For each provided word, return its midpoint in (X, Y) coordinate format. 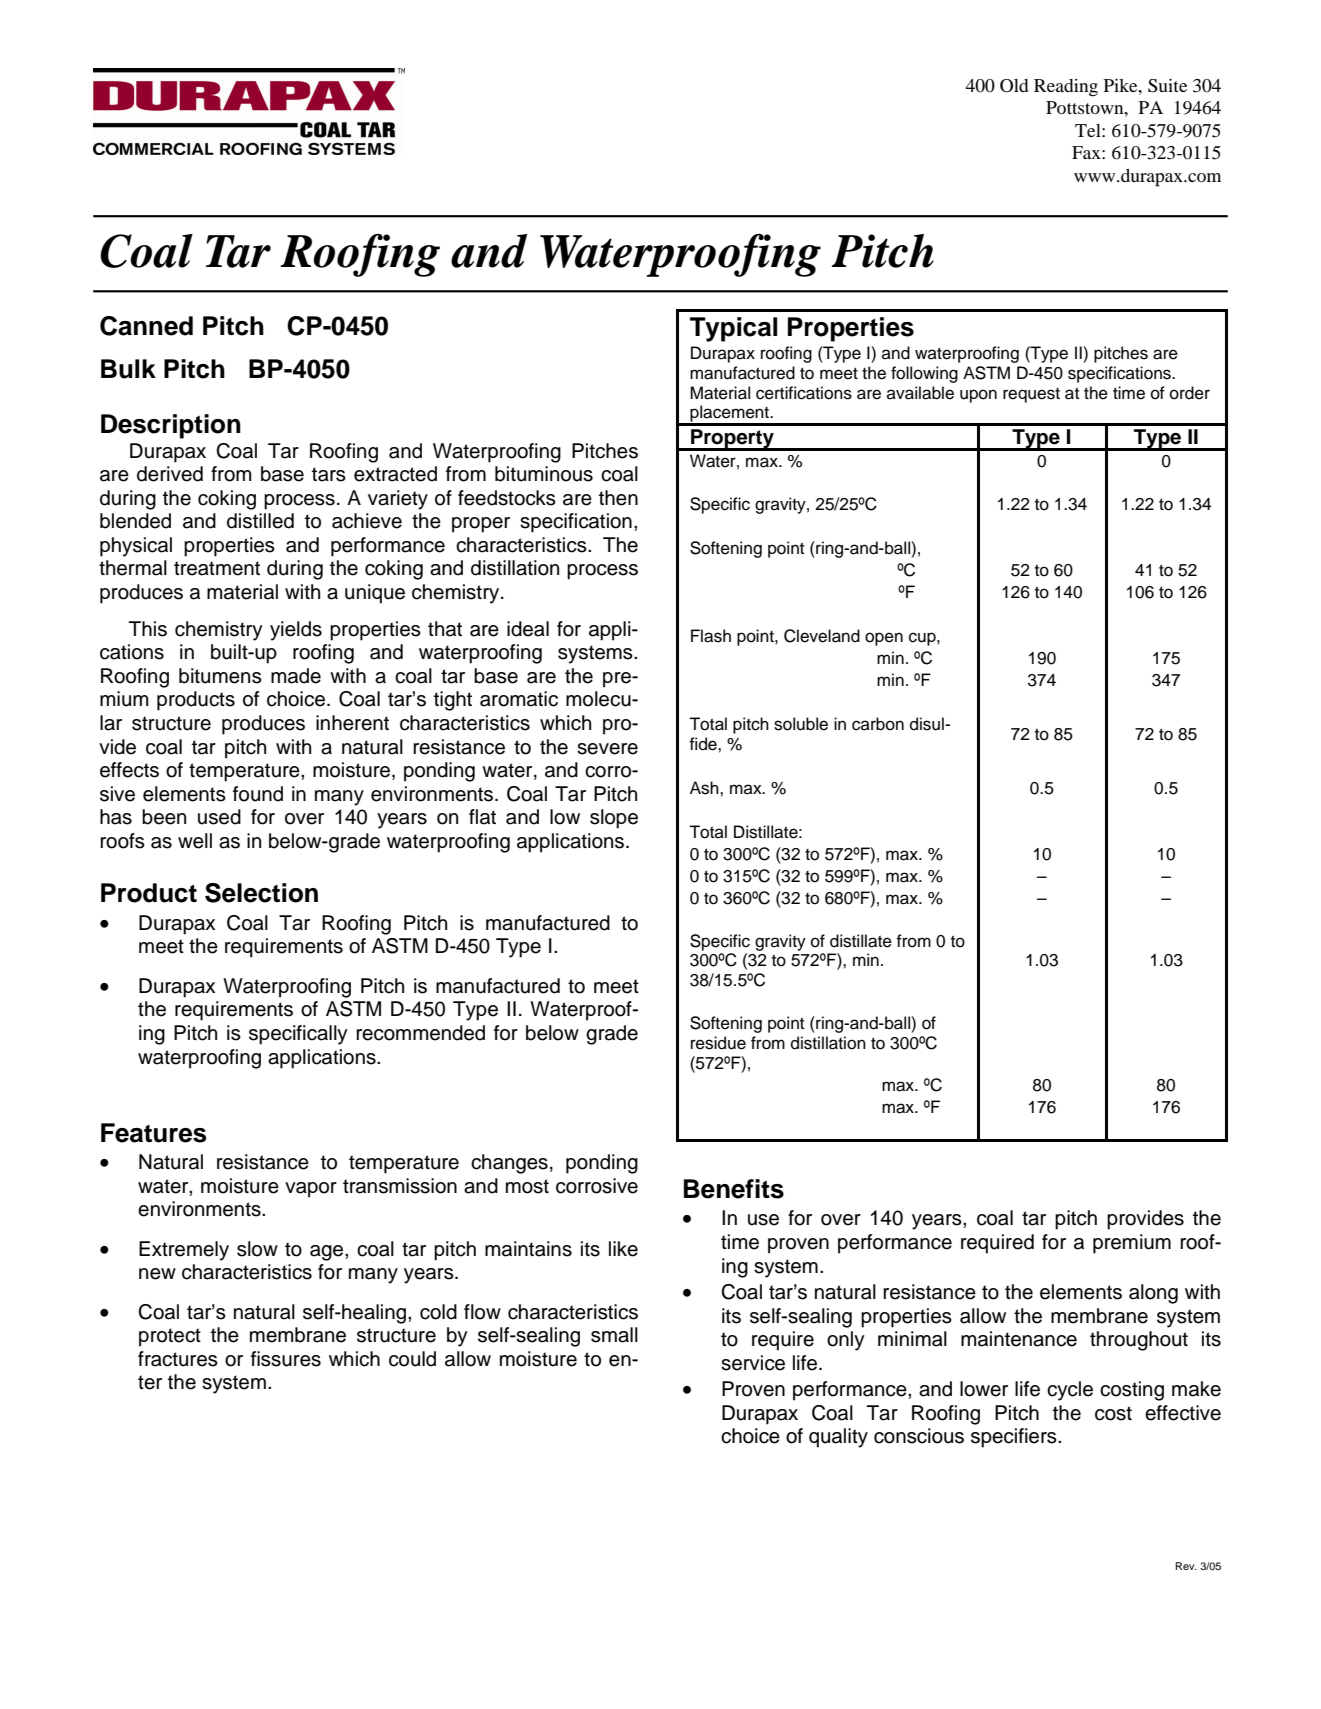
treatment (217, 568)
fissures (286, 1359)
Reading (1066, 88)
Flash (711, 636)
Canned (146, 326)
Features (154, 1133)
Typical (734, 329)
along (1153, 1294)
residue (718, 1043)
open (884, 639)
